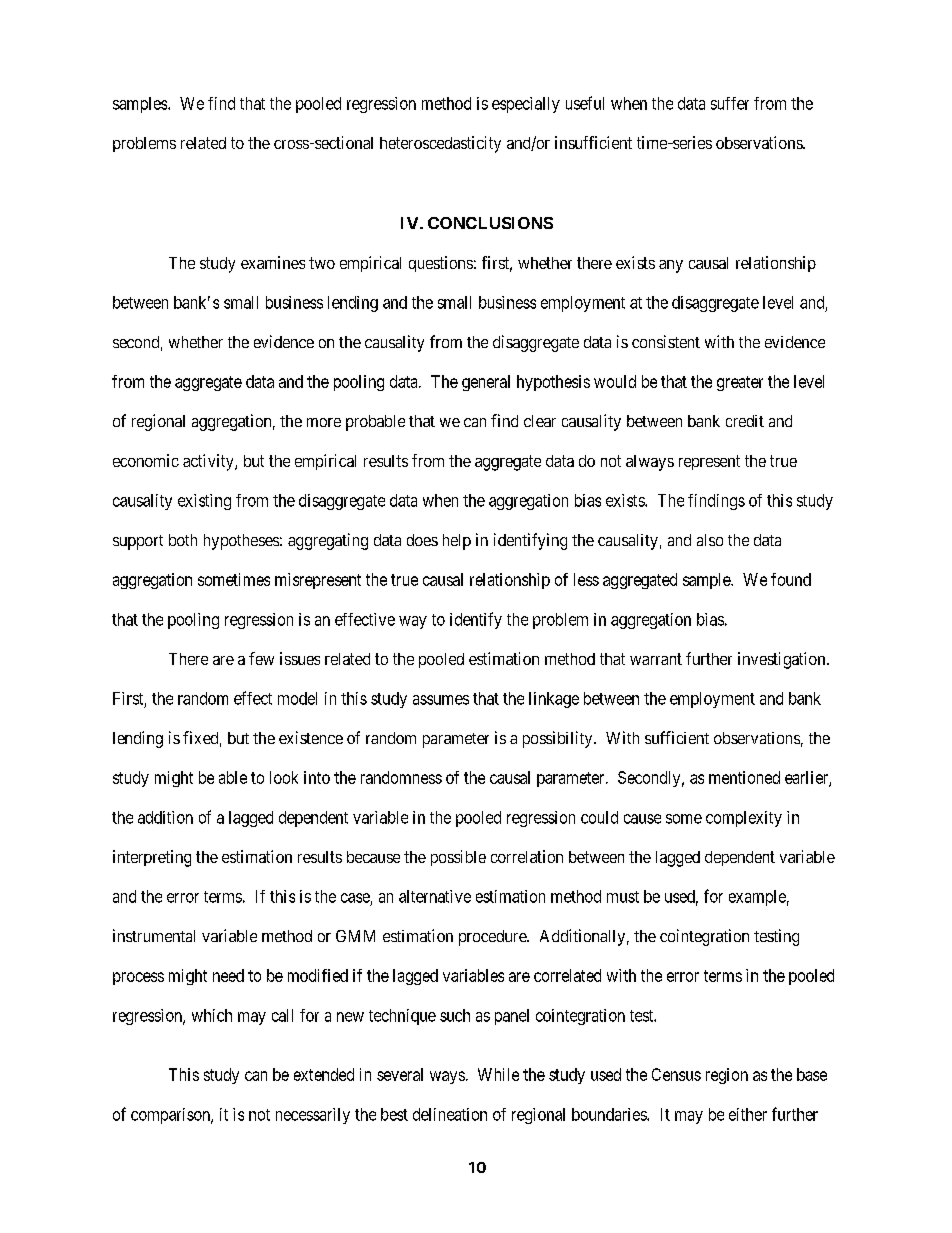 The image size is (952, 1233). Describe the element at coordinates (486, 383) in the screenshot. I see `general` at that location.
